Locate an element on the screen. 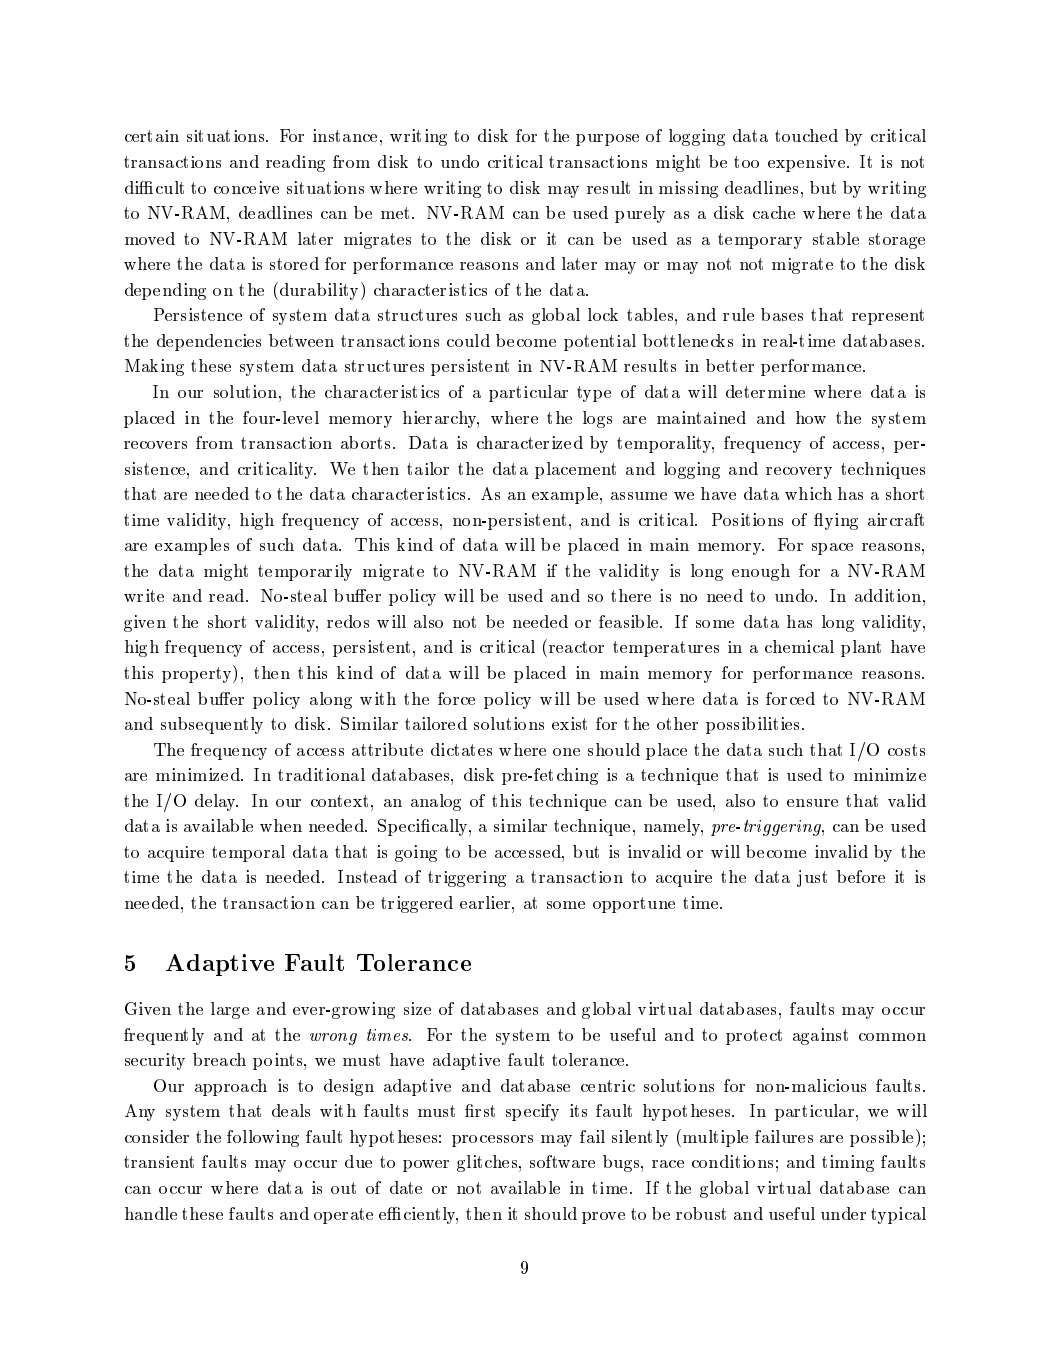 The image size is (1050, 1358). chemical is located at coordinates (799, 646).
